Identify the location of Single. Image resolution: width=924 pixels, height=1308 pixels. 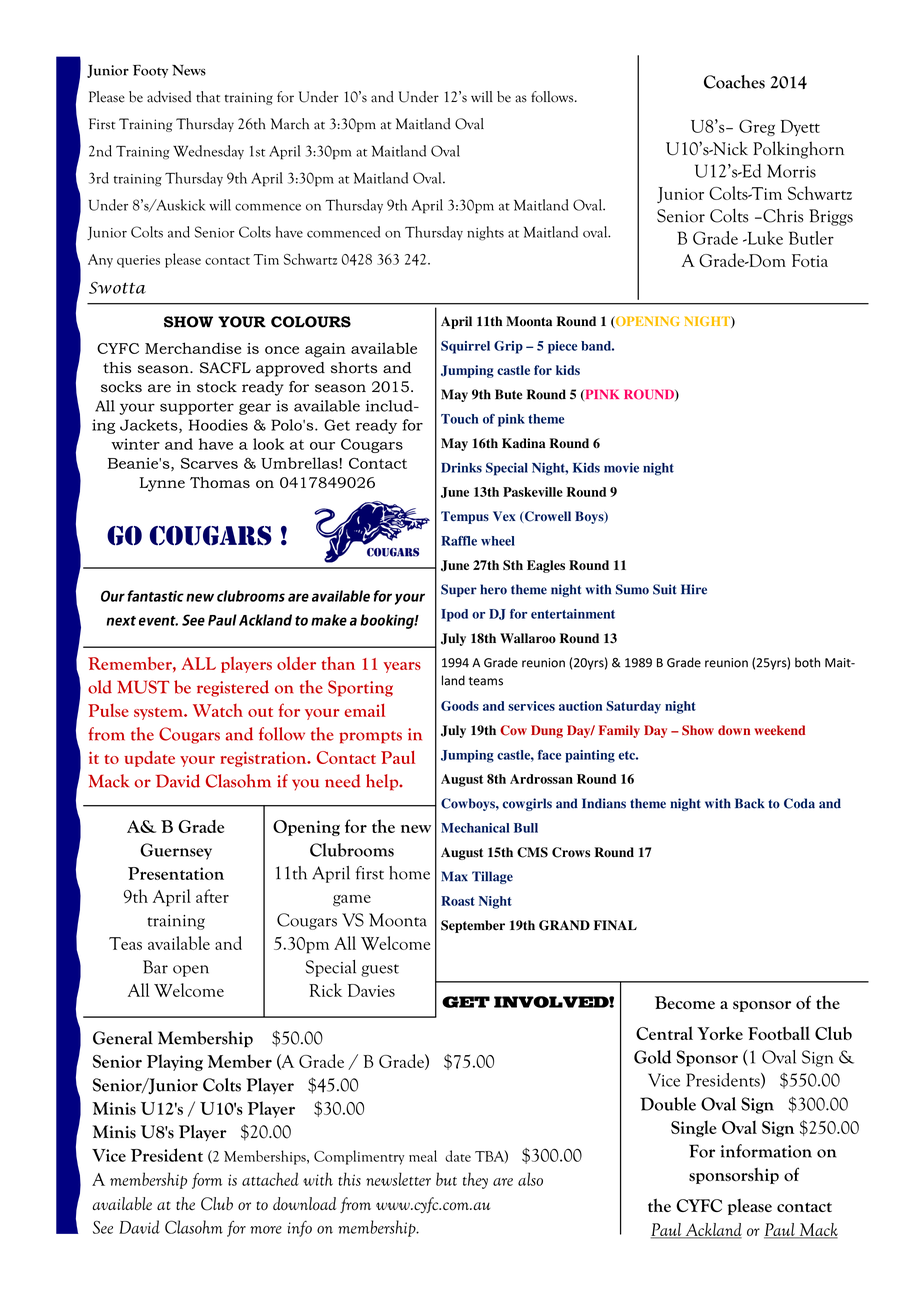
(694, 1128).
